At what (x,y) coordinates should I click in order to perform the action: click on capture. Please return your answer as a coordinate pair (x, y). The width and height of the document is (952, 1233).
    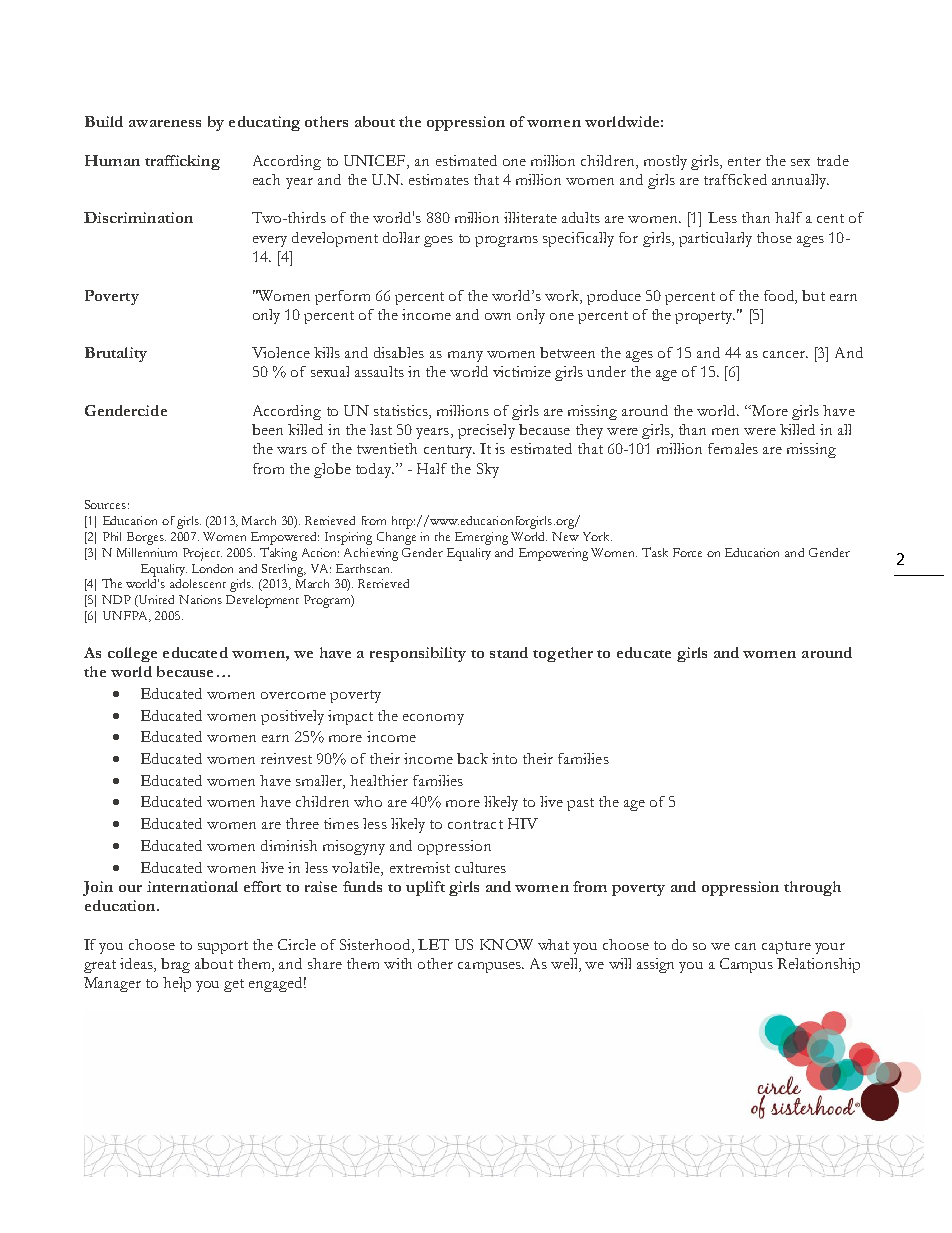
    Looking at the image, I should click on (786, 947).
